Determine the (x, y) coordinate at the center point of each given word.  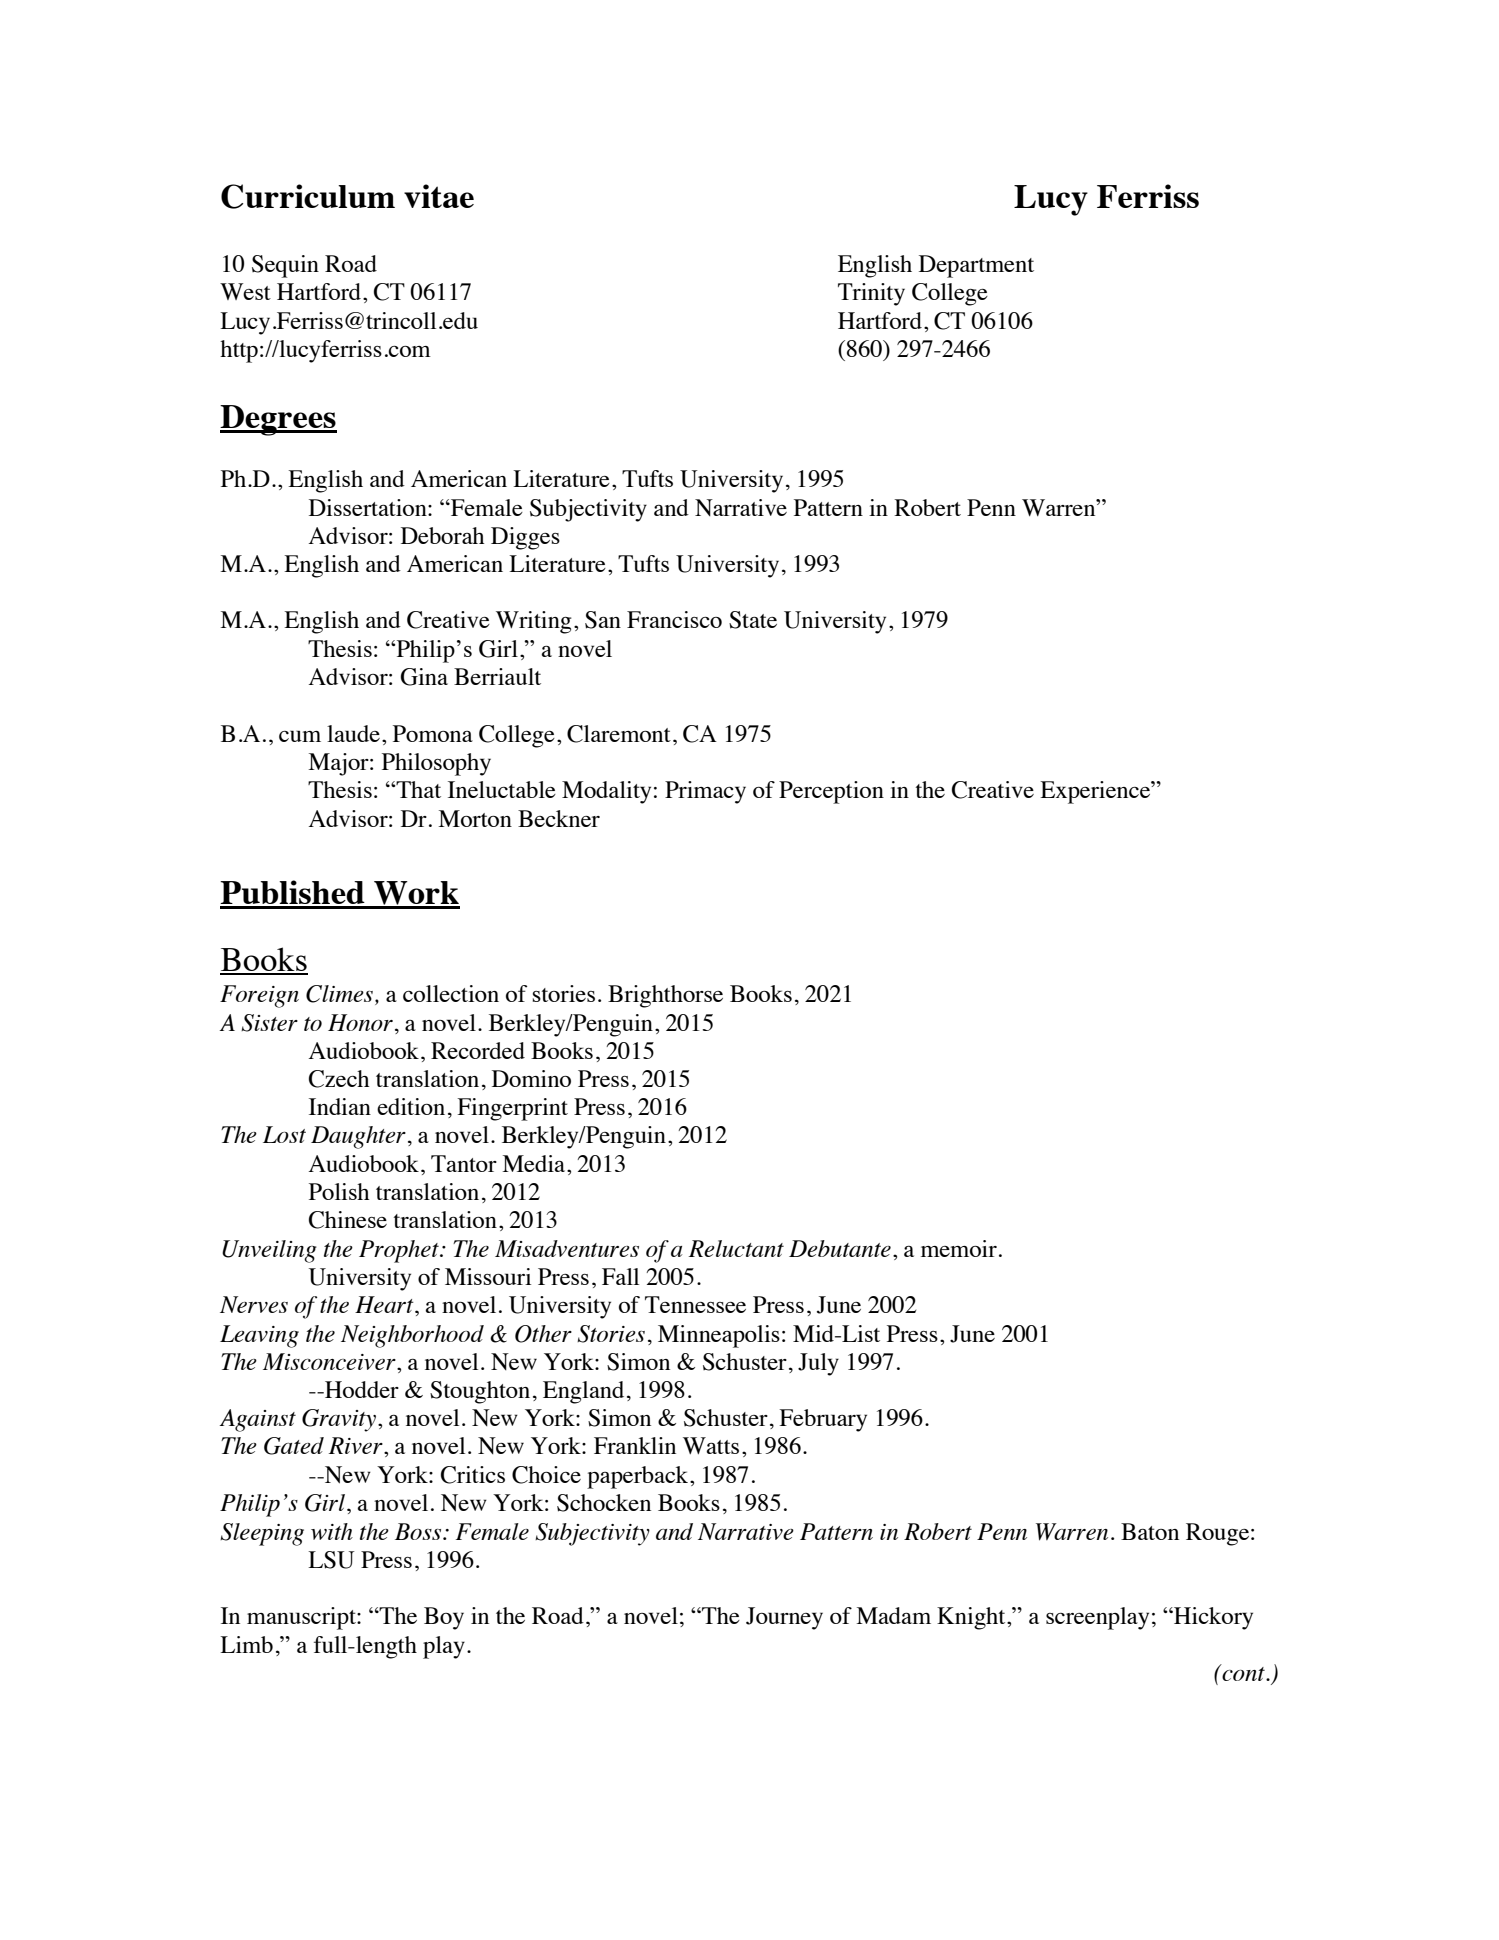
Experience (1096, 792)
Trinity (871, 294)
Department (976, 266)
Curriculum (308, 196)
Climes (339, 994)
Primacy (705, 792)
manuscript (302, 1618)
